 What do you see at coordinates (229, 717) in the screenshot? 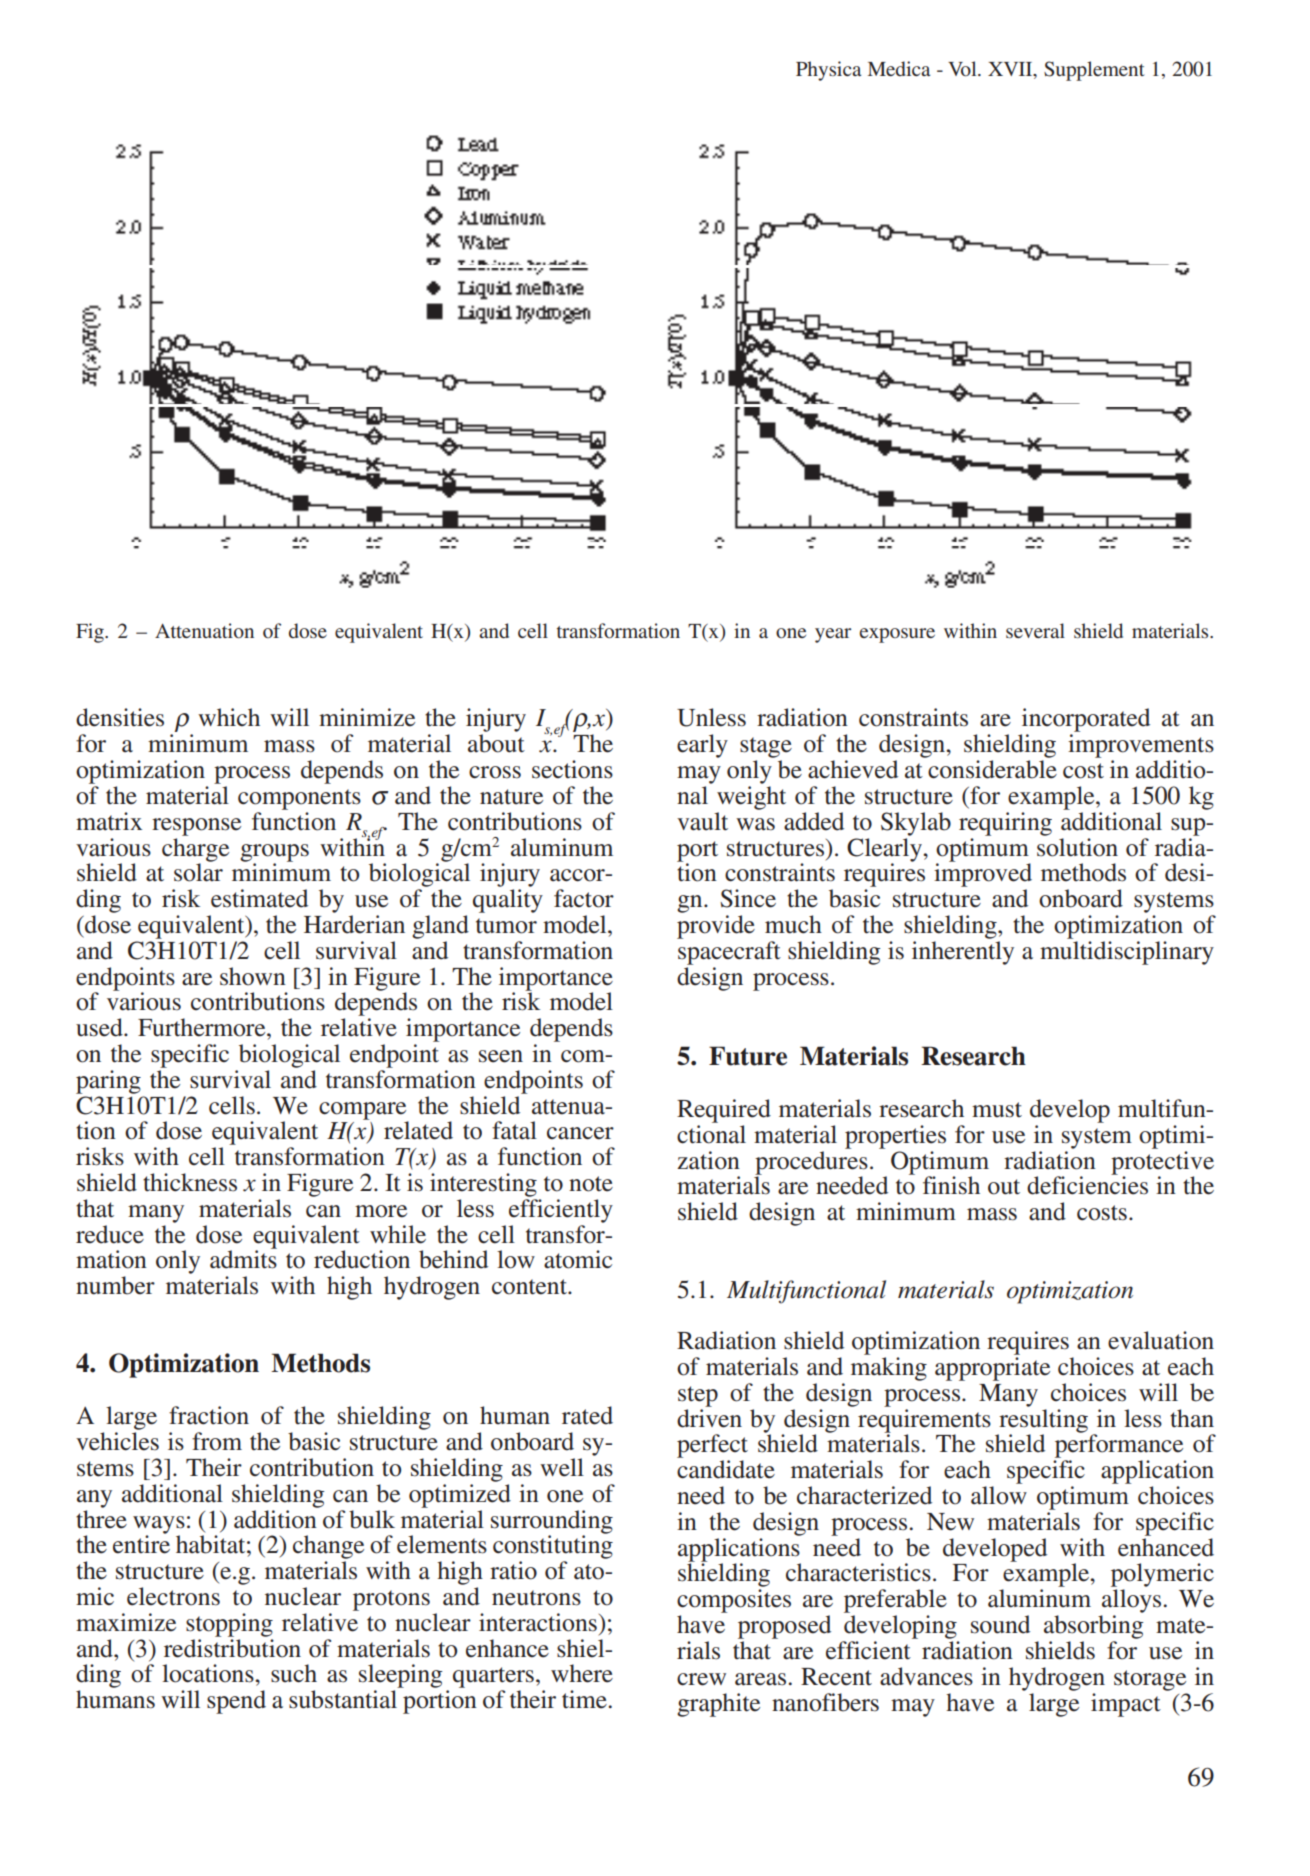
I see `which` at bounding box center [229, 717].
